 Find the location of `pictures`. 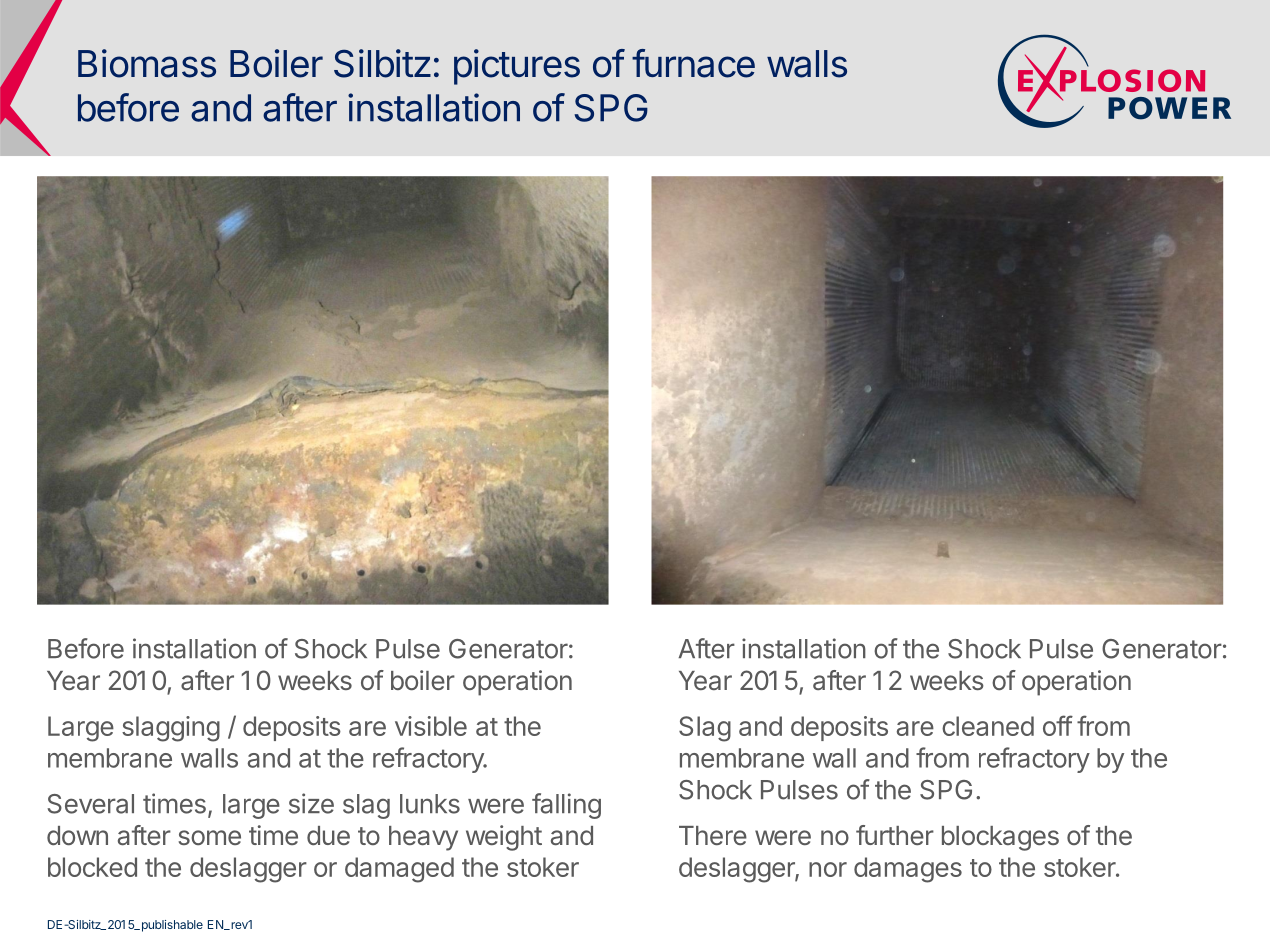

pictures is located at coordinates (517, 67).
